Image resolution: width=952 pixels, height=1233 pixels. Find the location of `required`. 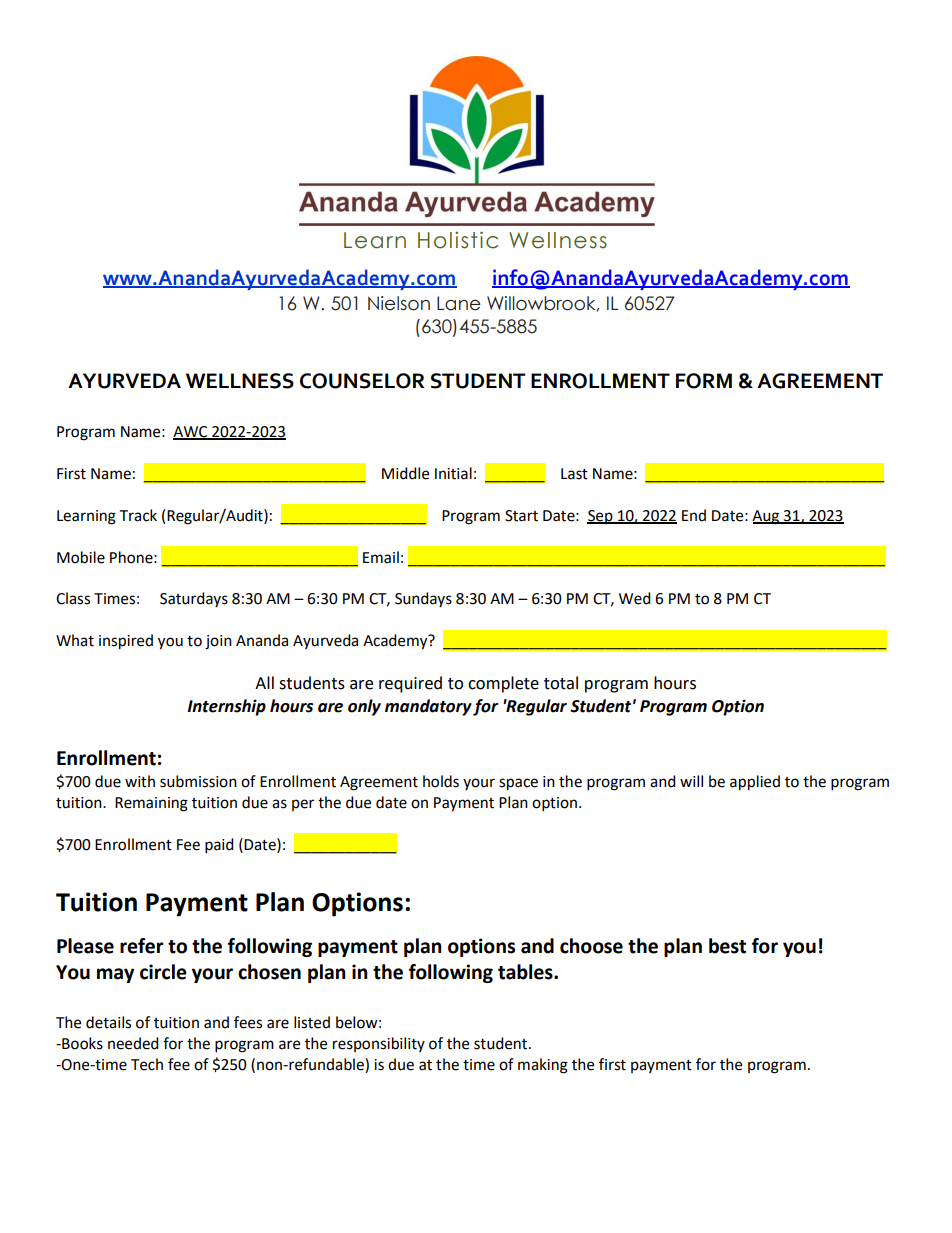

required is located at coordinates (410, 684).
